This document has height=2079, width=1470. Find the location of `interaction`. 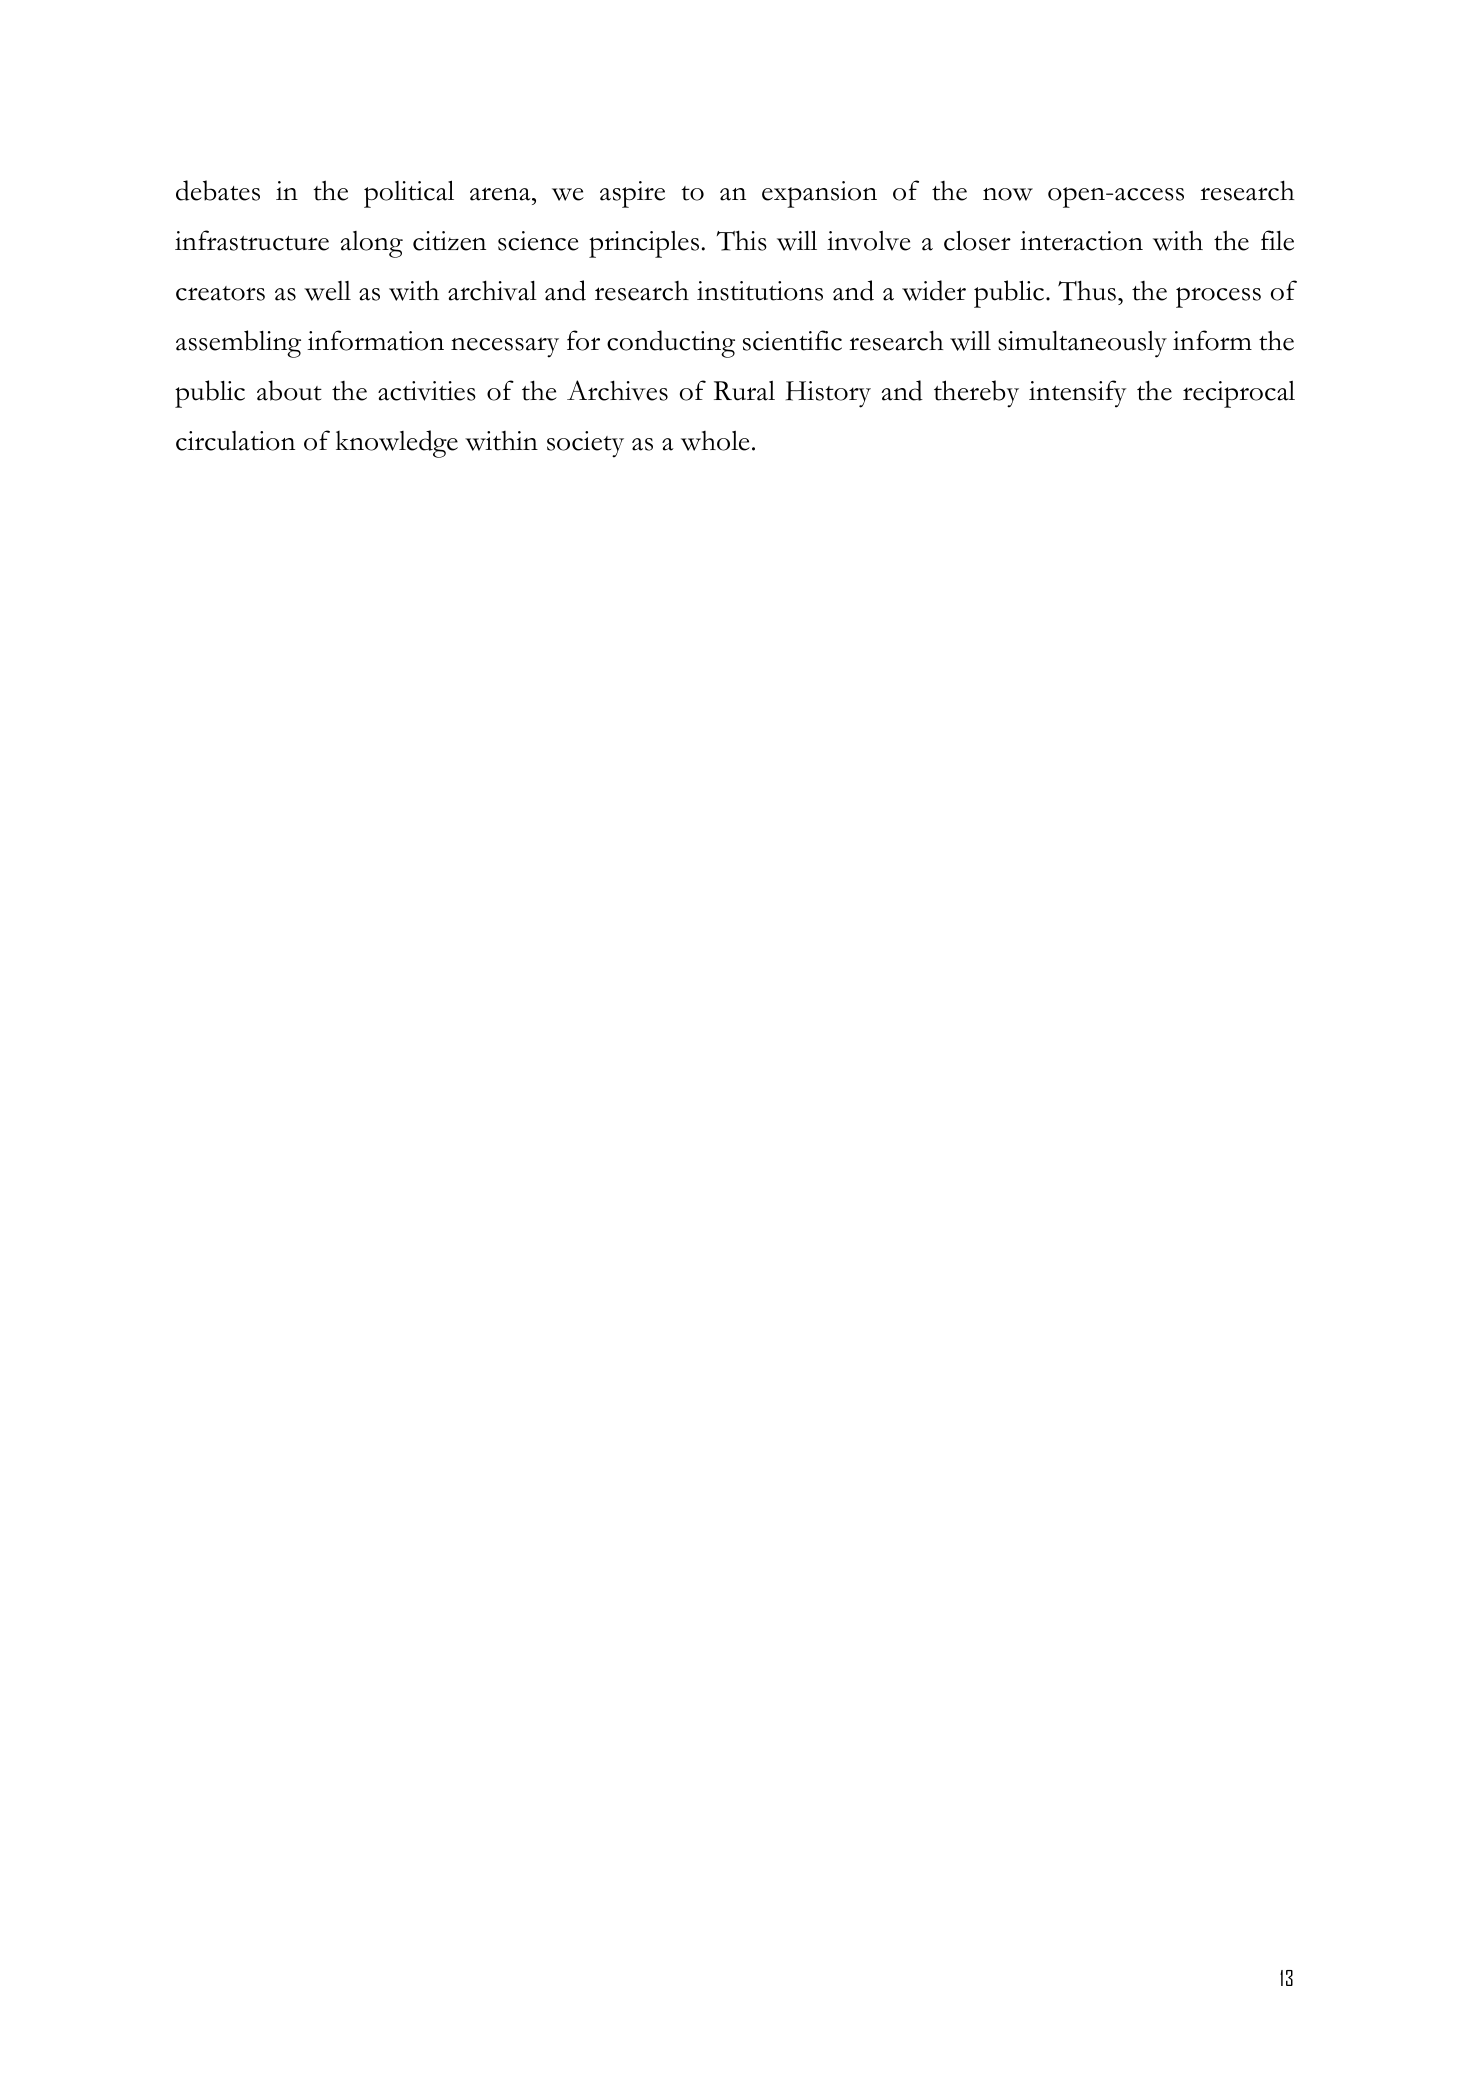

interaction is located at coordinates (1081, 241).
